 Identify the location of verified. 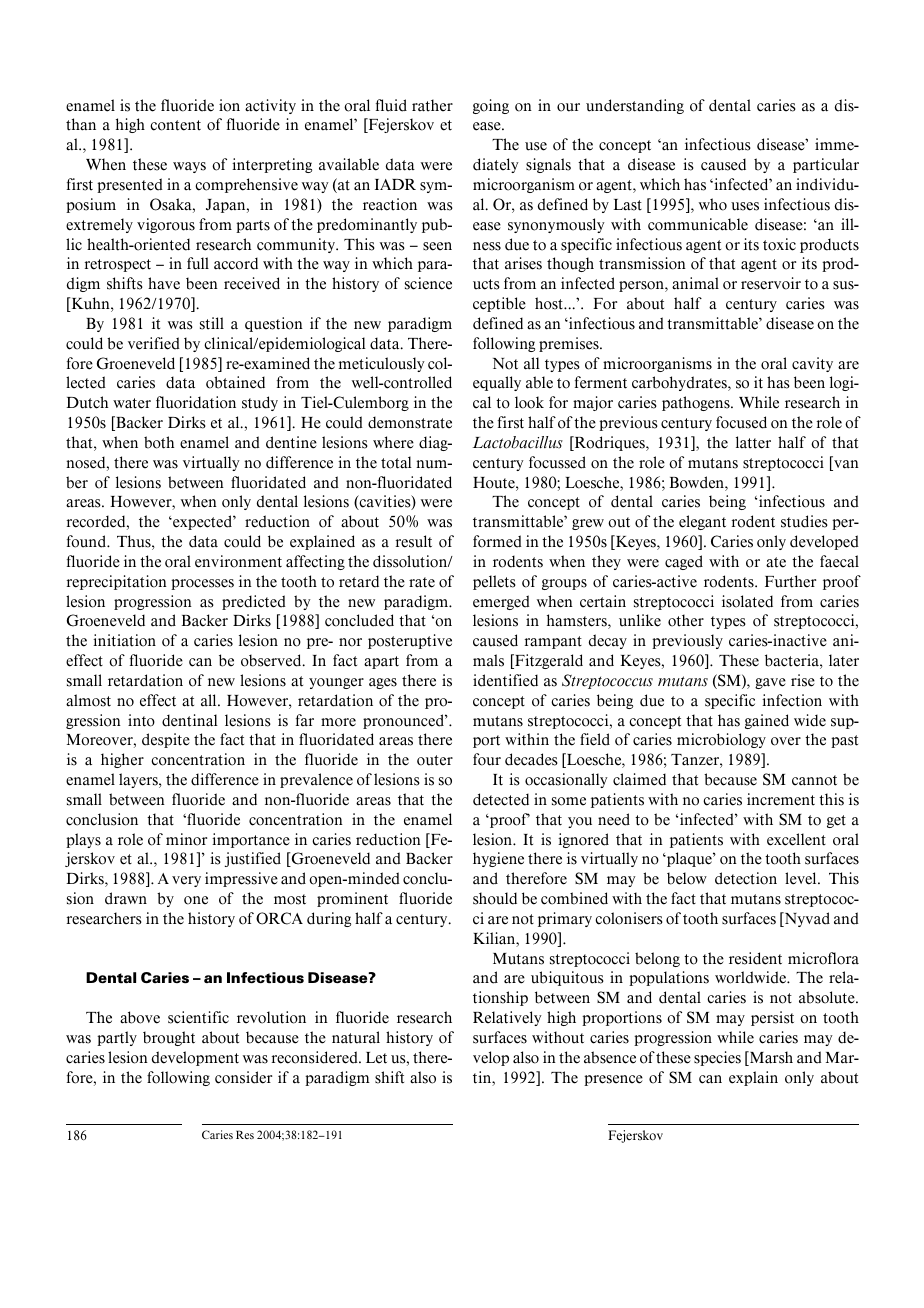
(154, 343).
